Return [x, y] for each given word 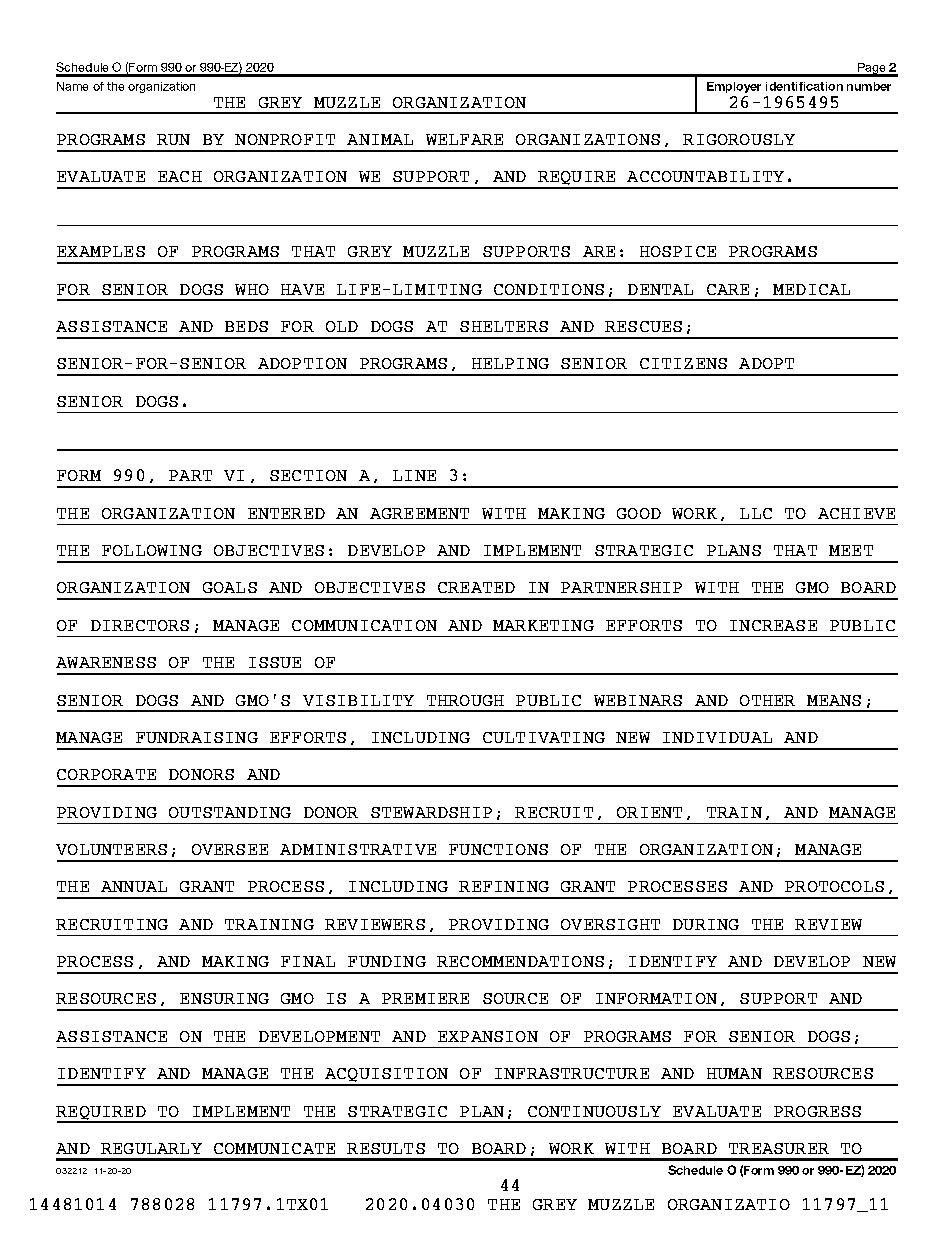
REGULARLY [151, 1148]
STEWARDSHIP [431, 812]
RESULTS [386, 1148]
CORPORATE [106, 774]
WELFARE [464, 139]
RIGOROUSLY [739, 139]
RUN [173, 139]
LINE [414, 475]
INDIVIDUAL [717, 737]
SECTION [308, 475]
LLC [756, 513]
